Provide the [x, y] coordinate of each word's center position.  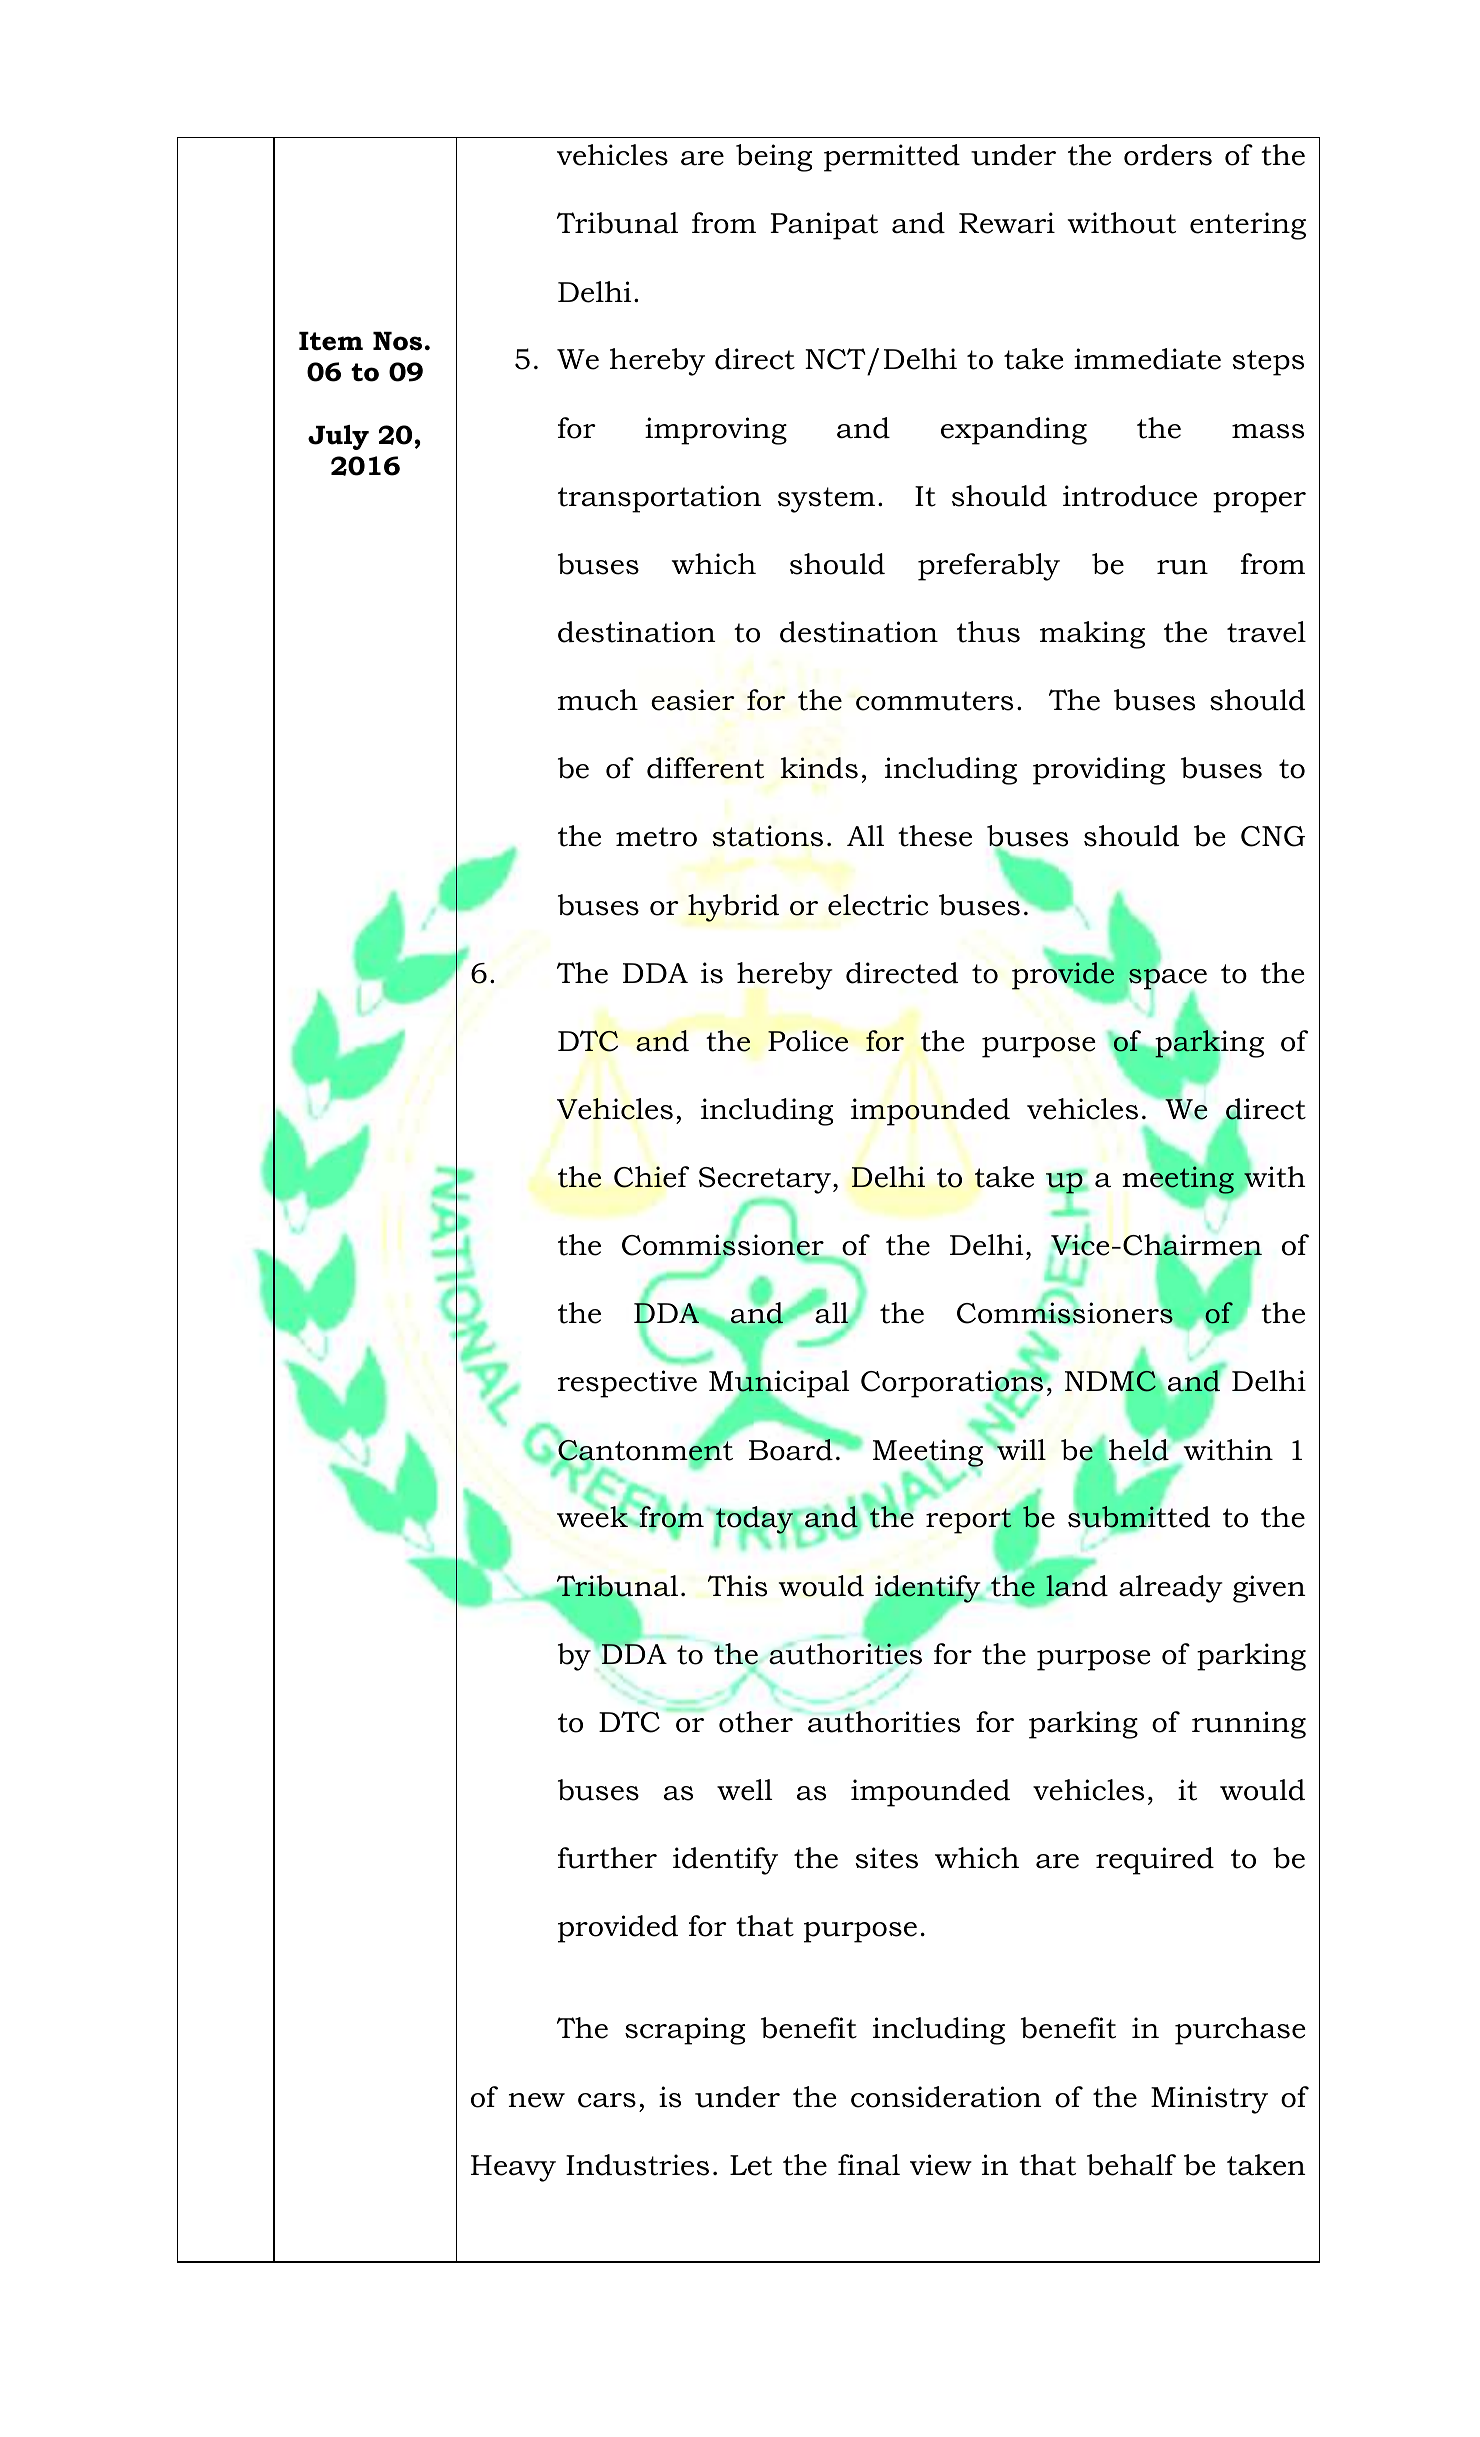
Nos [397, 341]
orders [1168, 155]
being [774, 158]
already [1171, 1589]
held [1139, 1450]
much [598, 700]
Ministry [1209, 2100]
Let [751, 2165]
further [607, 1858]
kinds [819, 768]
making [1092, 635]
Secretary [766, 1180]
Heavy [513, 2168]
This [737, 1586]
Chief [651, 1177]
